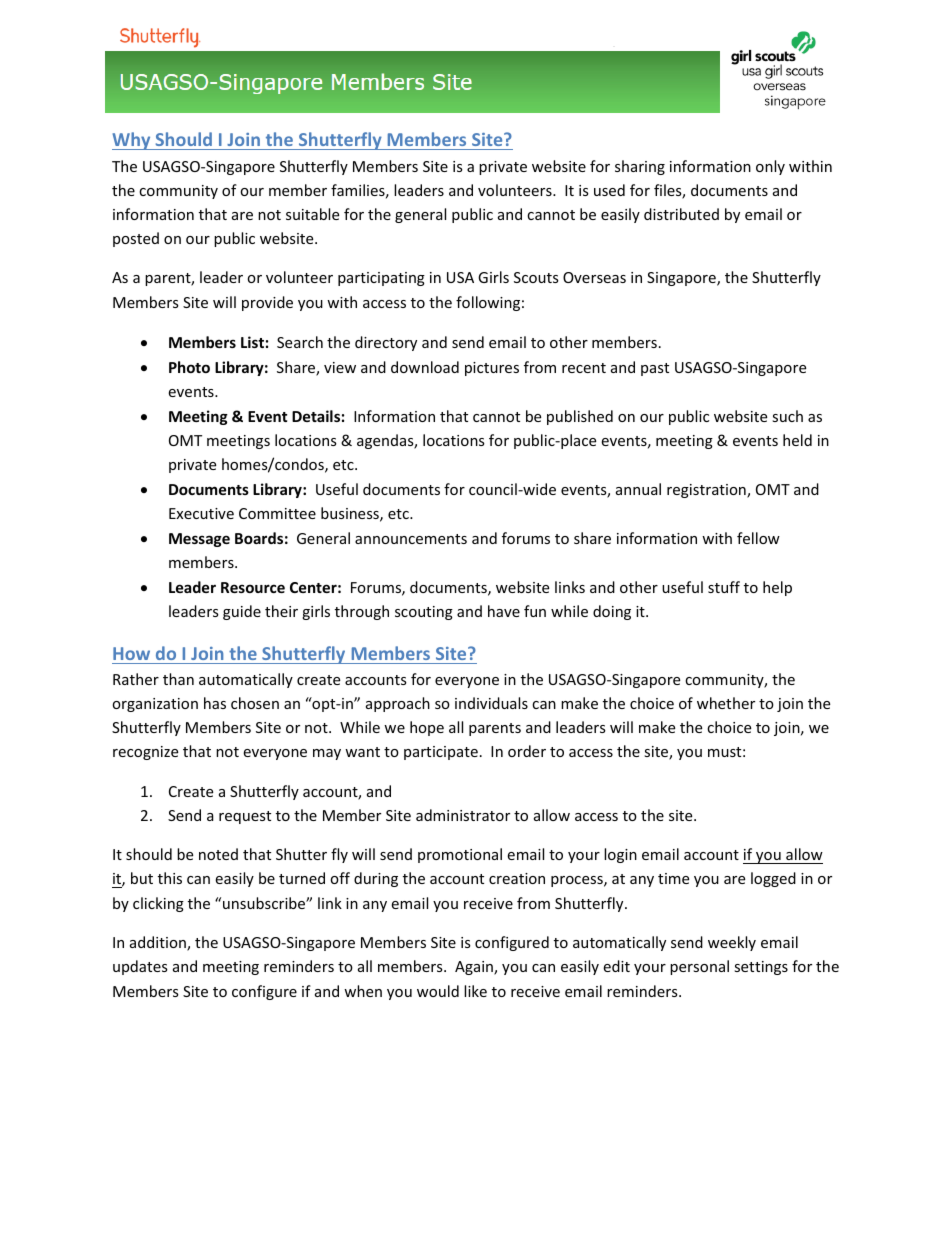 The image size is (952, 1233). Describe the element at coordinates (189, 367) in the document. I see `Photo` at that location.
